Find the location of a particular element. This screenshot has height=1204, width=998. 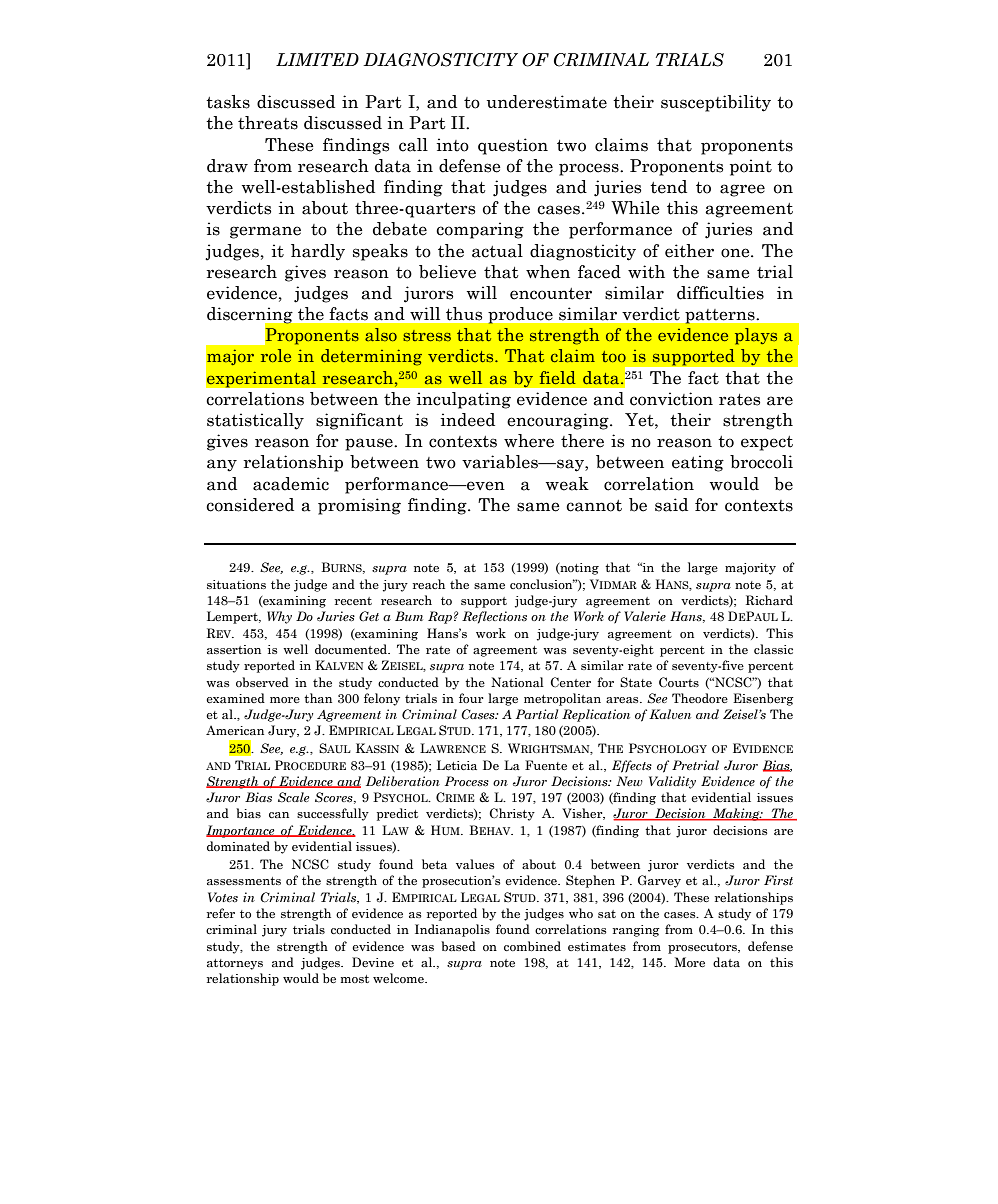

observed is located at coordinates (262, 682).
